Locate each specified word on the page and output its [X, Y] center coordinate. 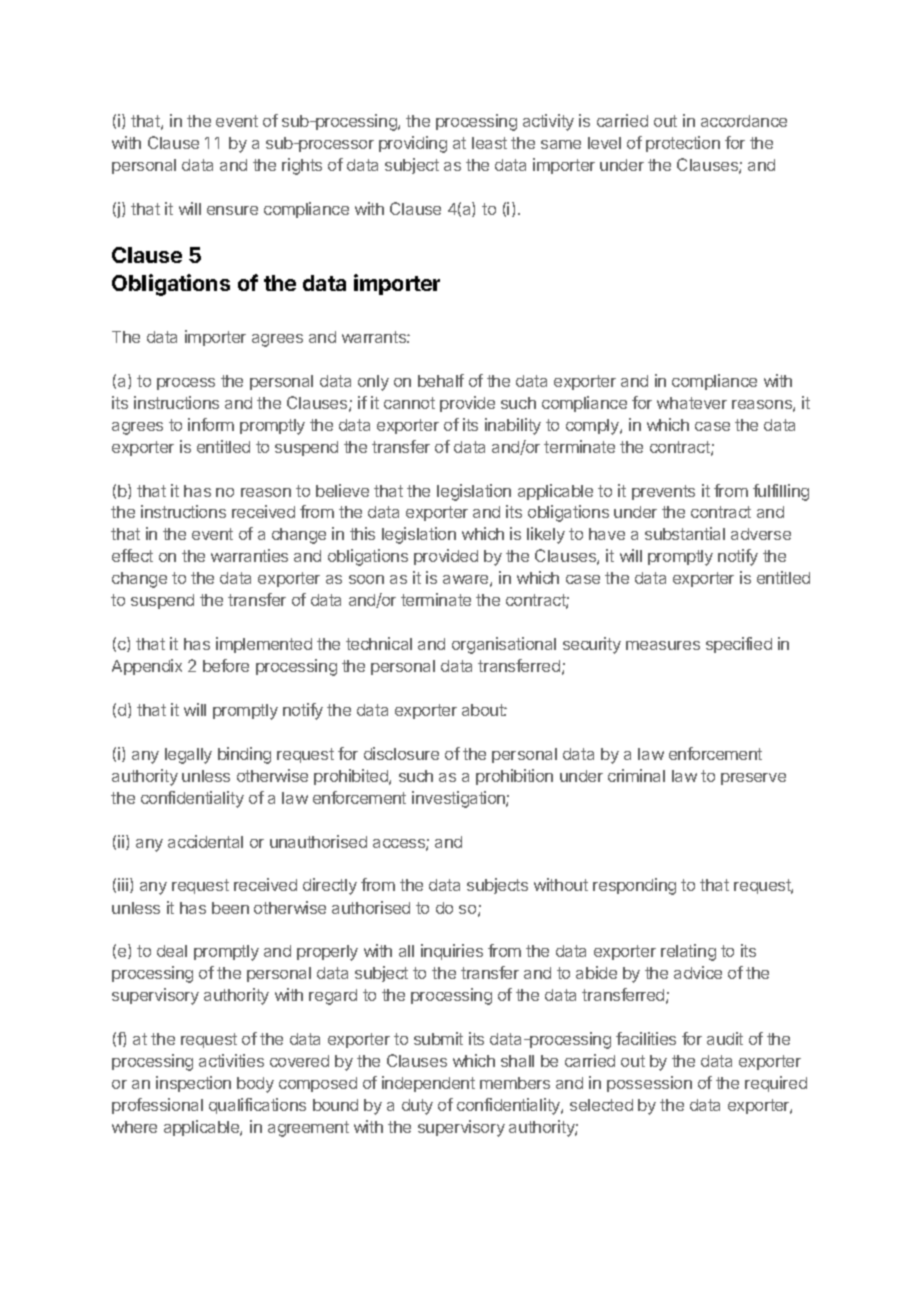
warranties [249, 555]
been [230, 908]
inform [211, 424]
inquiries [452, 952]
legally [188, 756]
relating [688, 952]
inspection [193, 1084]
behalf [441, 380]
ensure [232, 210]
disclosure [401, 753]
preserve [753, 779]
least [489, 143]
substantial [685, 533]
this [362, 533]
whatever [692, 403]
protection [683, 144]
